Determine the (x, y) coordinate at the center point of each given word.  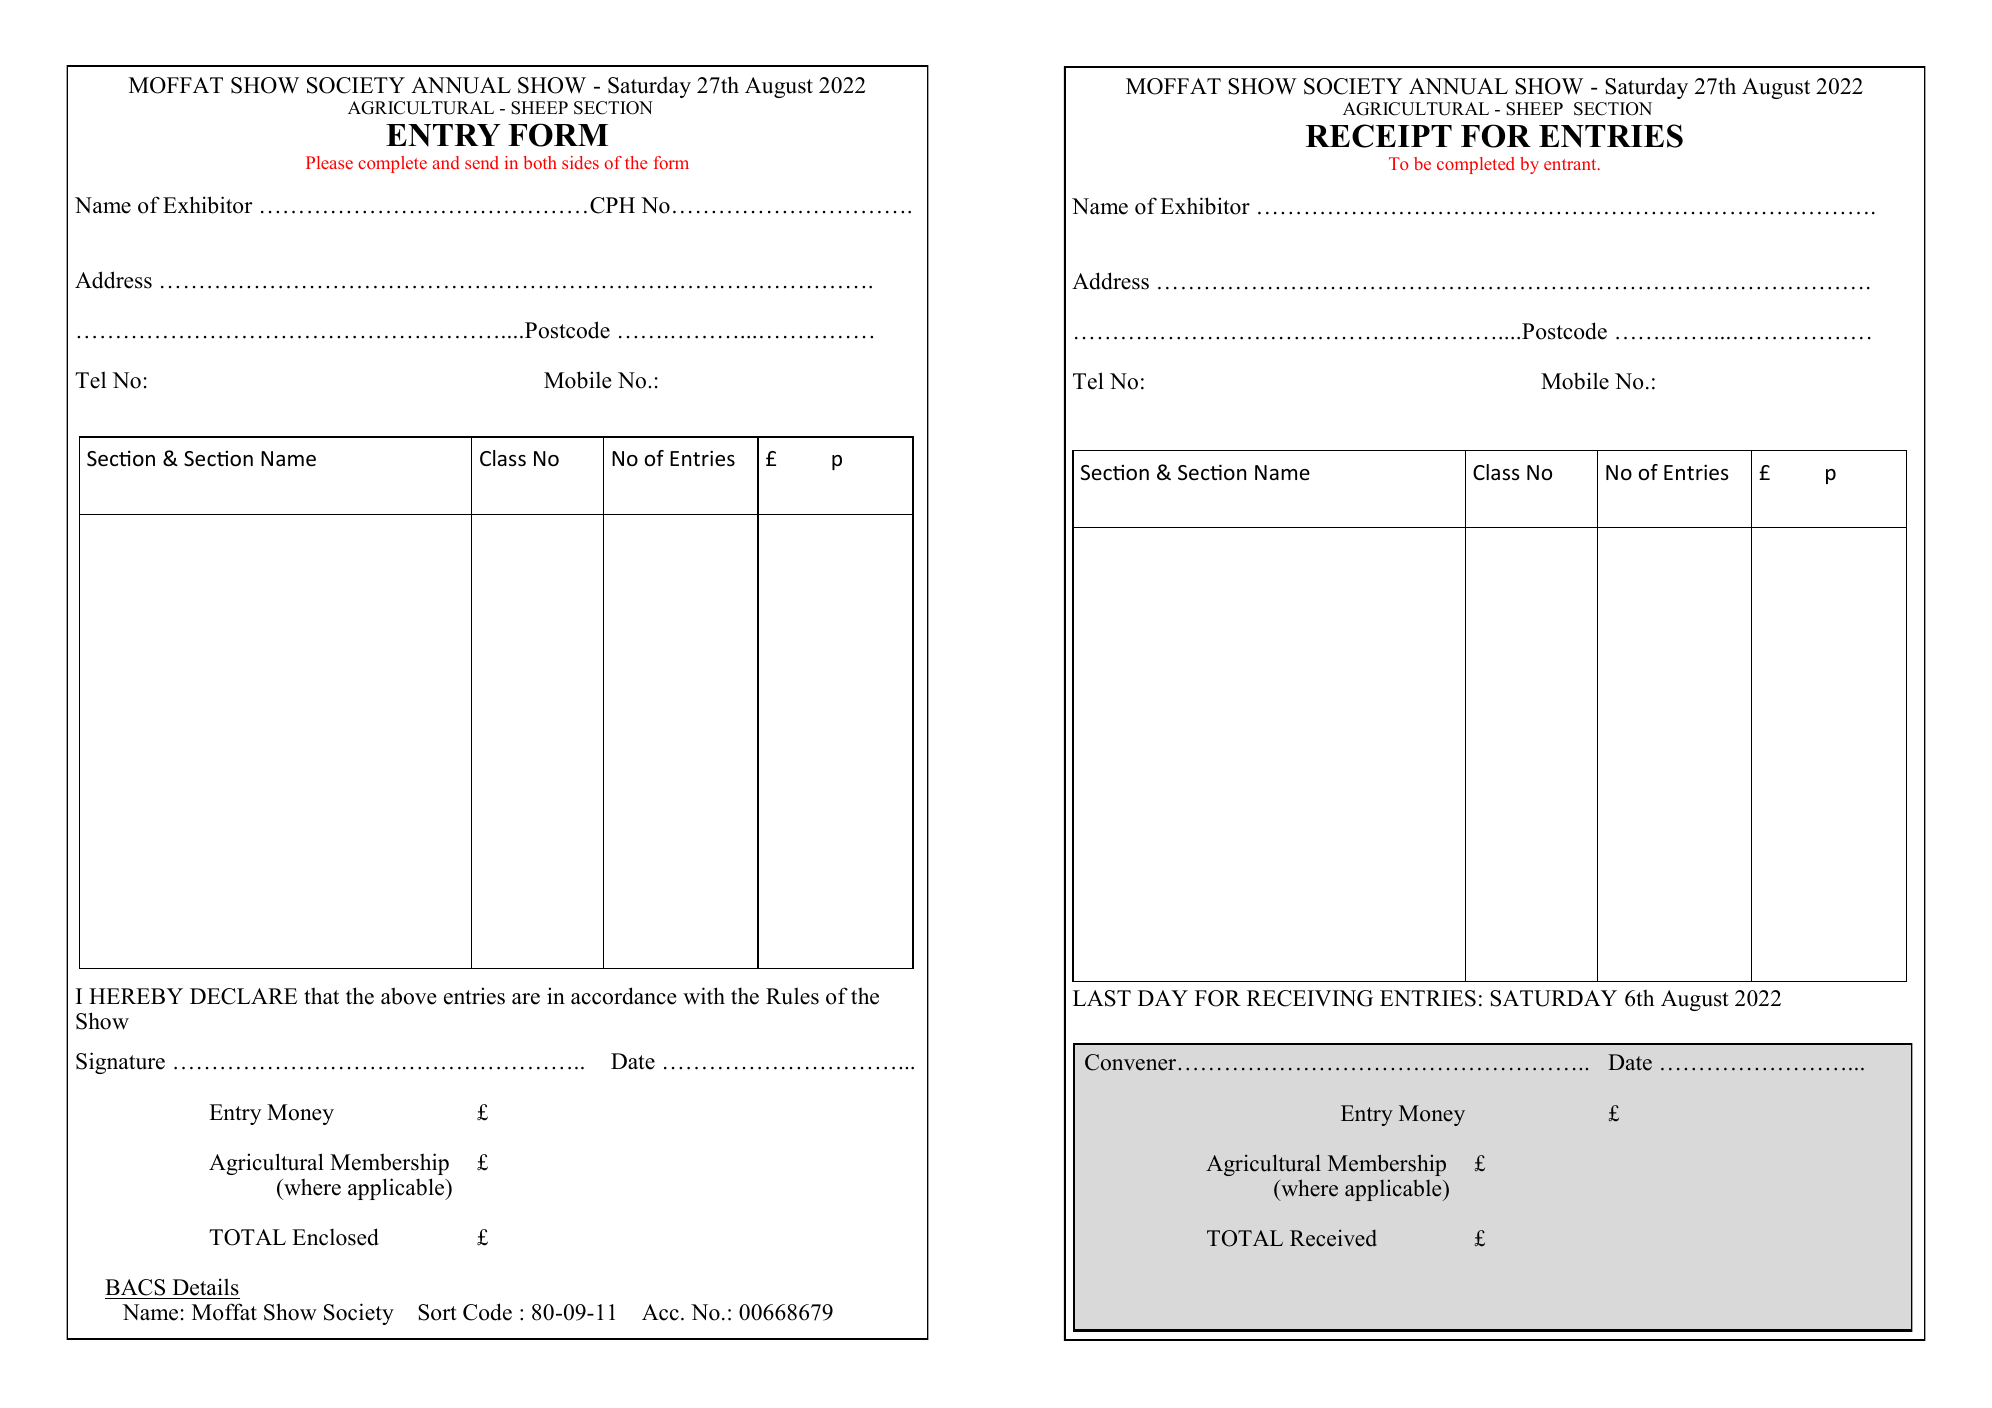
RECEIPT (1379, 136)
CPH (612, 205)
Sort (437, 1312)
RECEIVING (1310, 998)
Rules (792, 996)
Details (206, 1287)
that (321, 995)
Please (329, 162)
